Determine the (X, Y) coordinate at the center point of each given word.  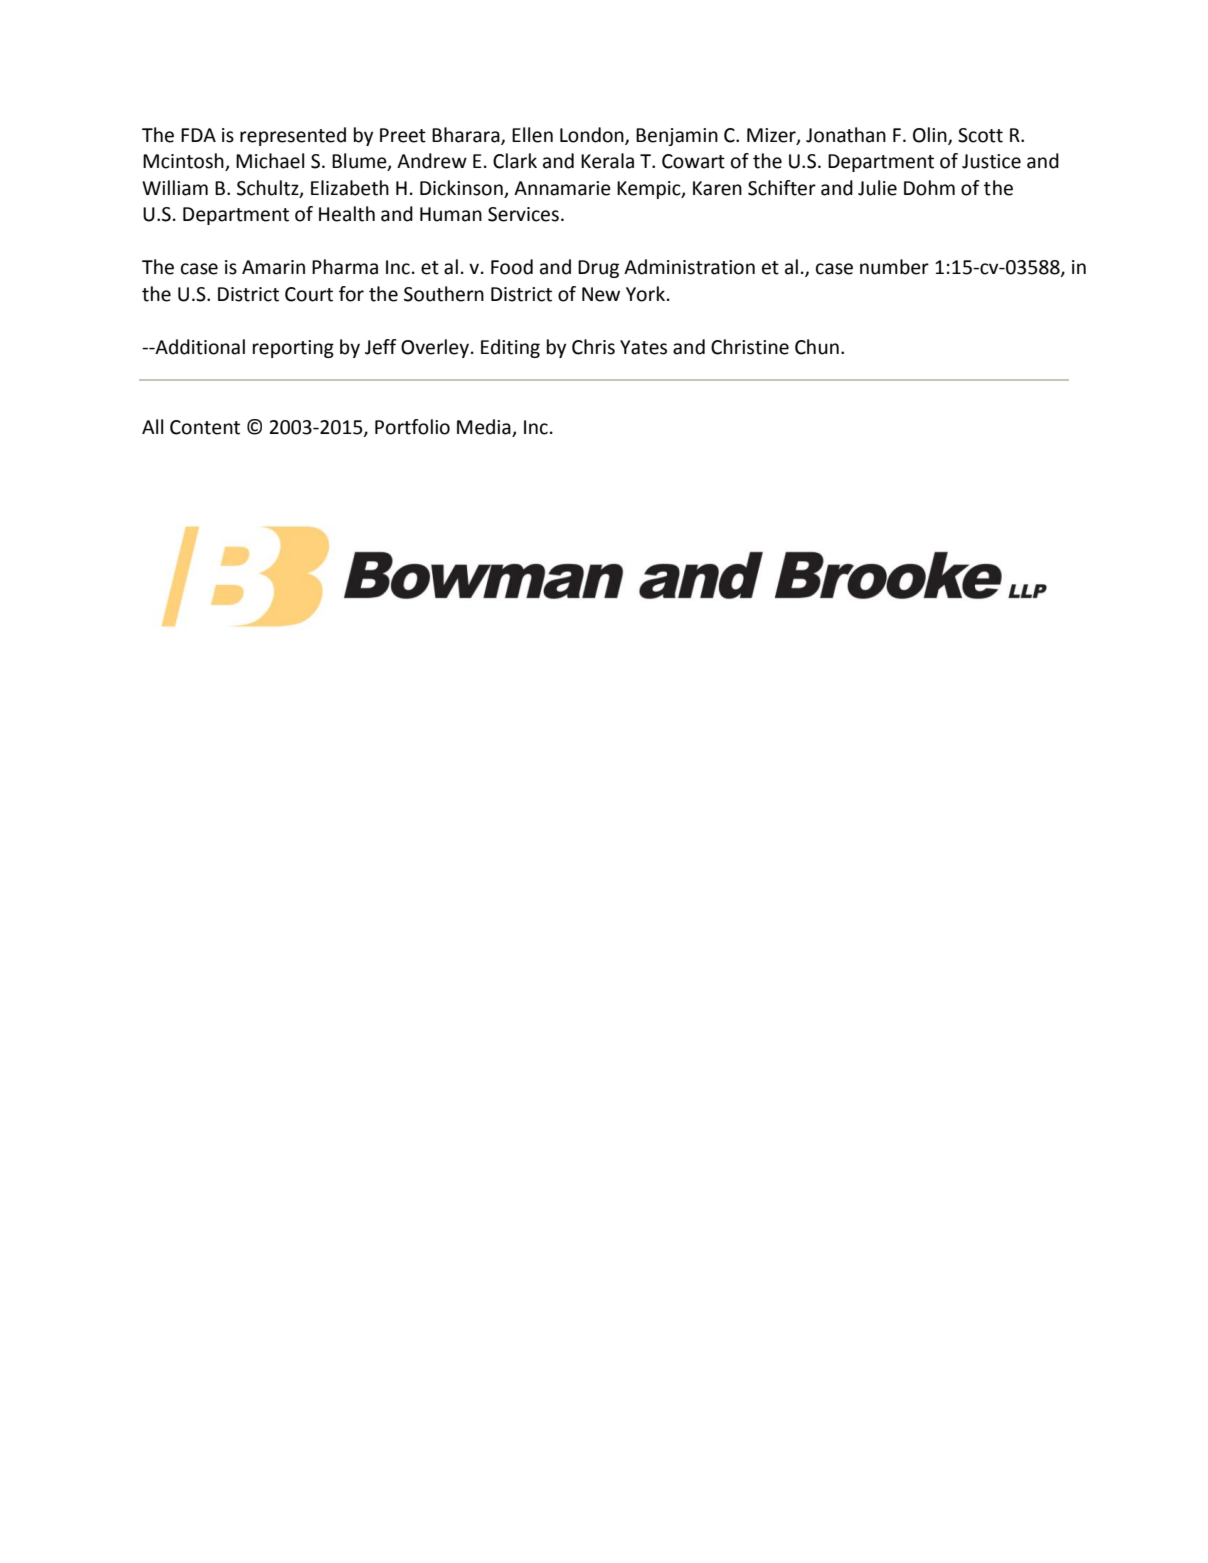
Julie (877, 188)
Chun (817, 347)
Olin (931, 135)
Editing (510, 348)
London (593, 135)
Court (309, 294)
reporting (293, 349)
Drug (598, 269)
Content (205, 427)
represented (293, 136)
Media (485, 428)
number (894, 267)
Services (523, 214)
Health (347, 214)
